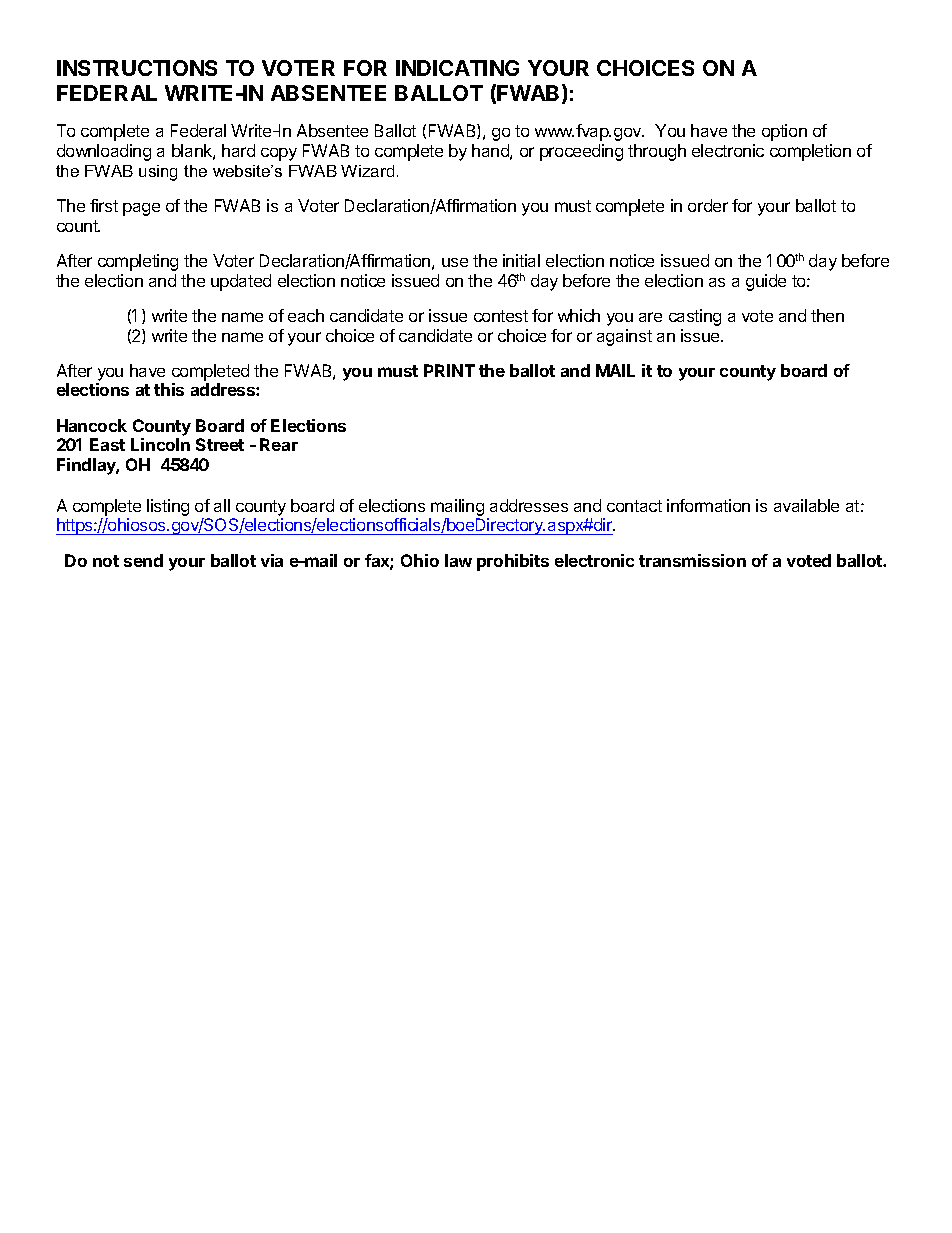  Describe the element at coordinates (457, 68) in the page. I see `INDICATING` at that location.
